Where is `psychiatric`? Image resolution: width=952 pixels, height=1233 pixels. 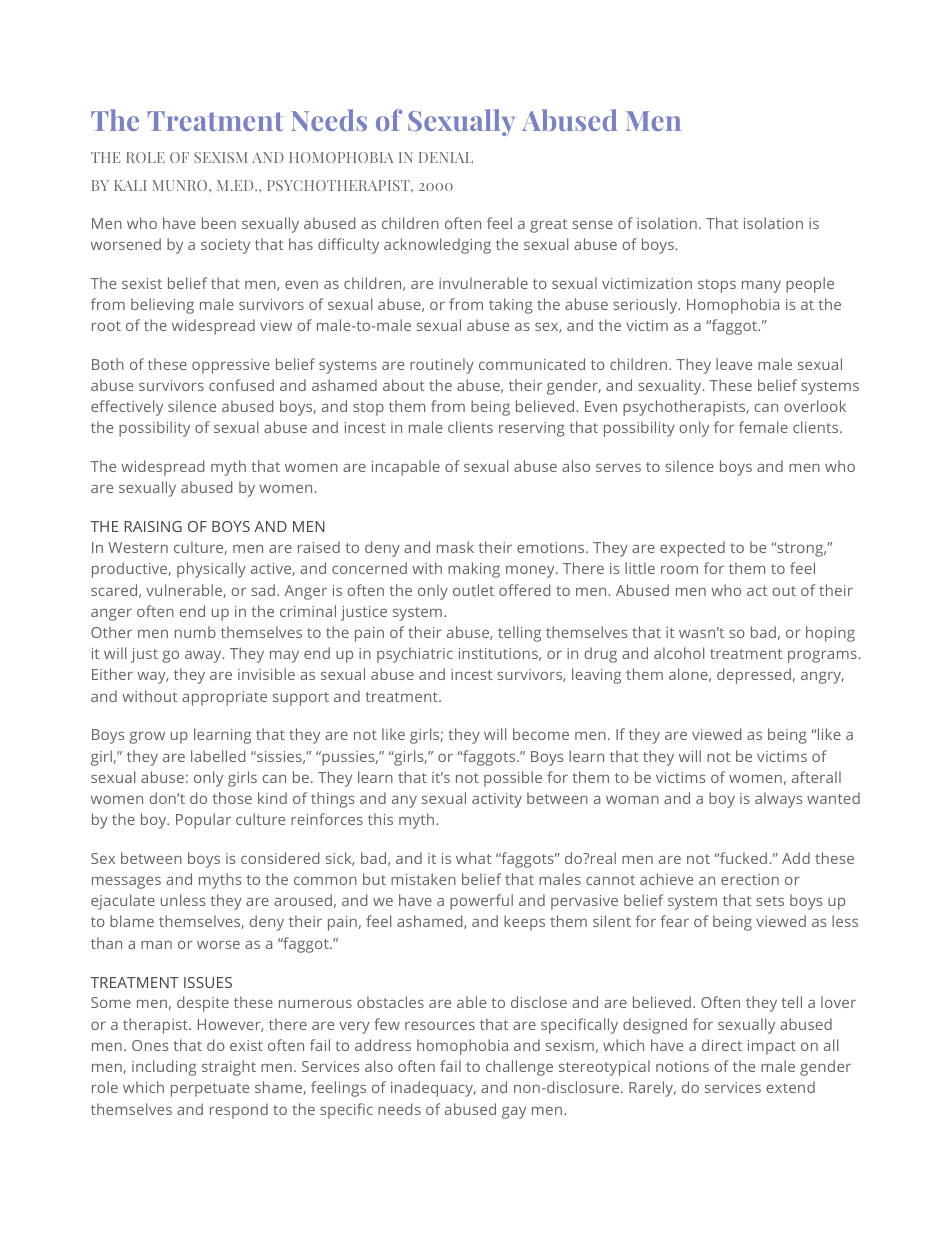 psychiatric is located at coordinates (415, 655).
